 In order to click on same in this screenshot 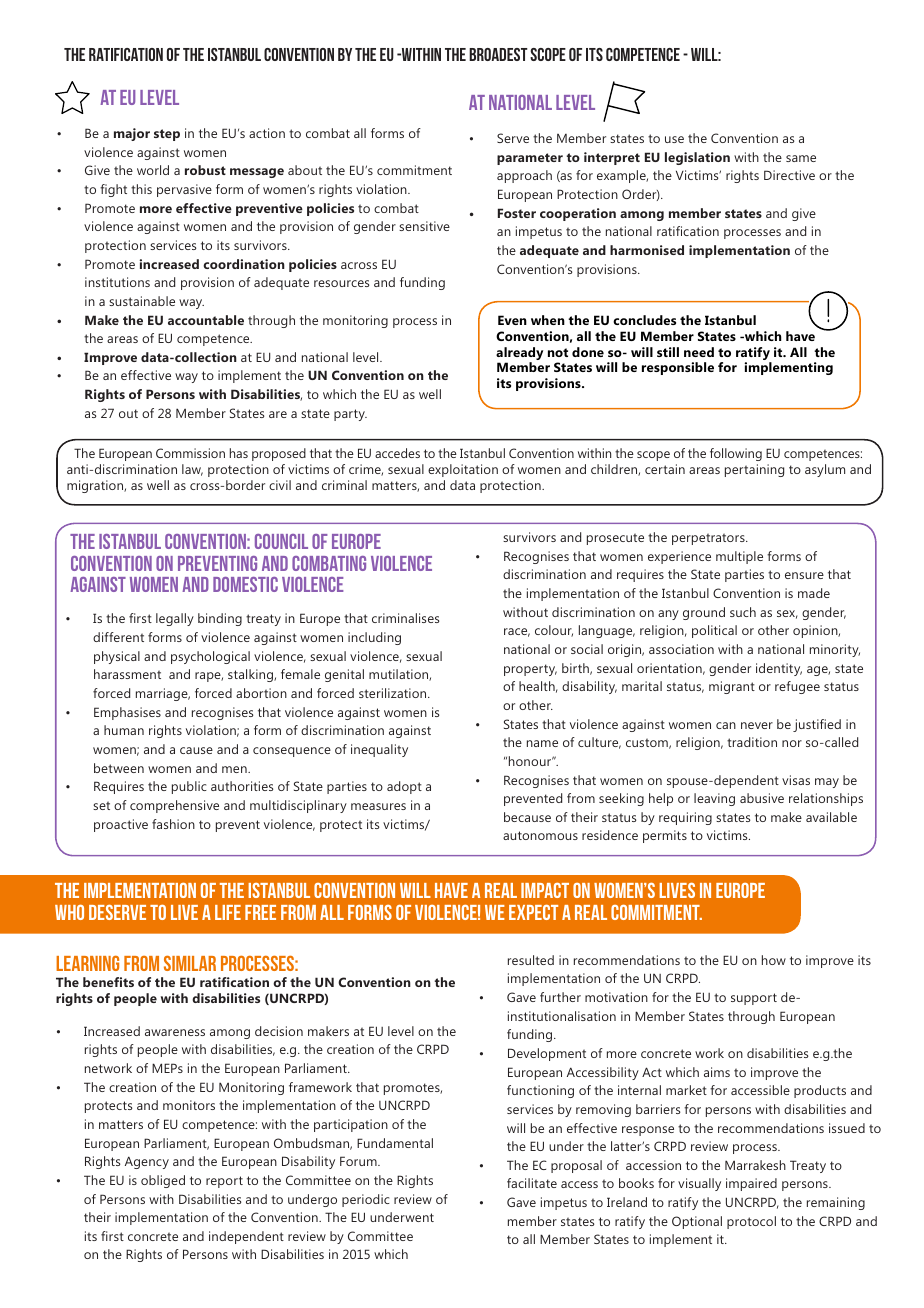, I will do `click(801, 158)`.
